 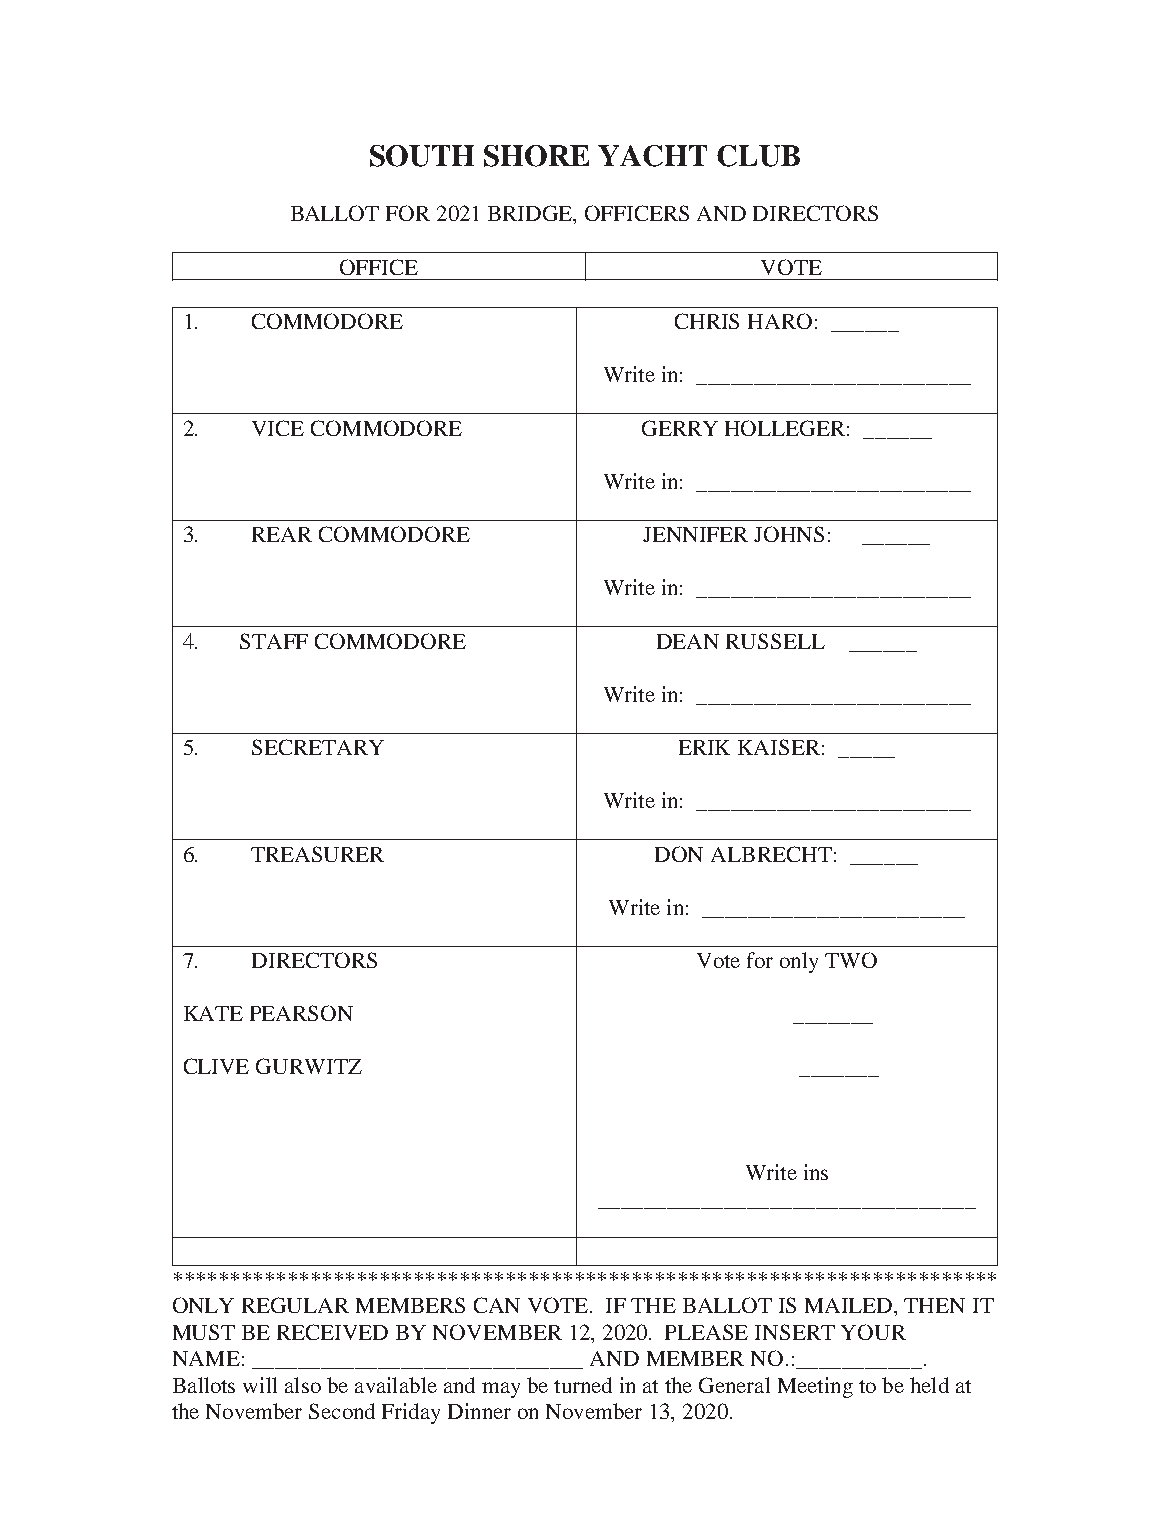 I want to click on REAR, so click(x=282, y=534).
